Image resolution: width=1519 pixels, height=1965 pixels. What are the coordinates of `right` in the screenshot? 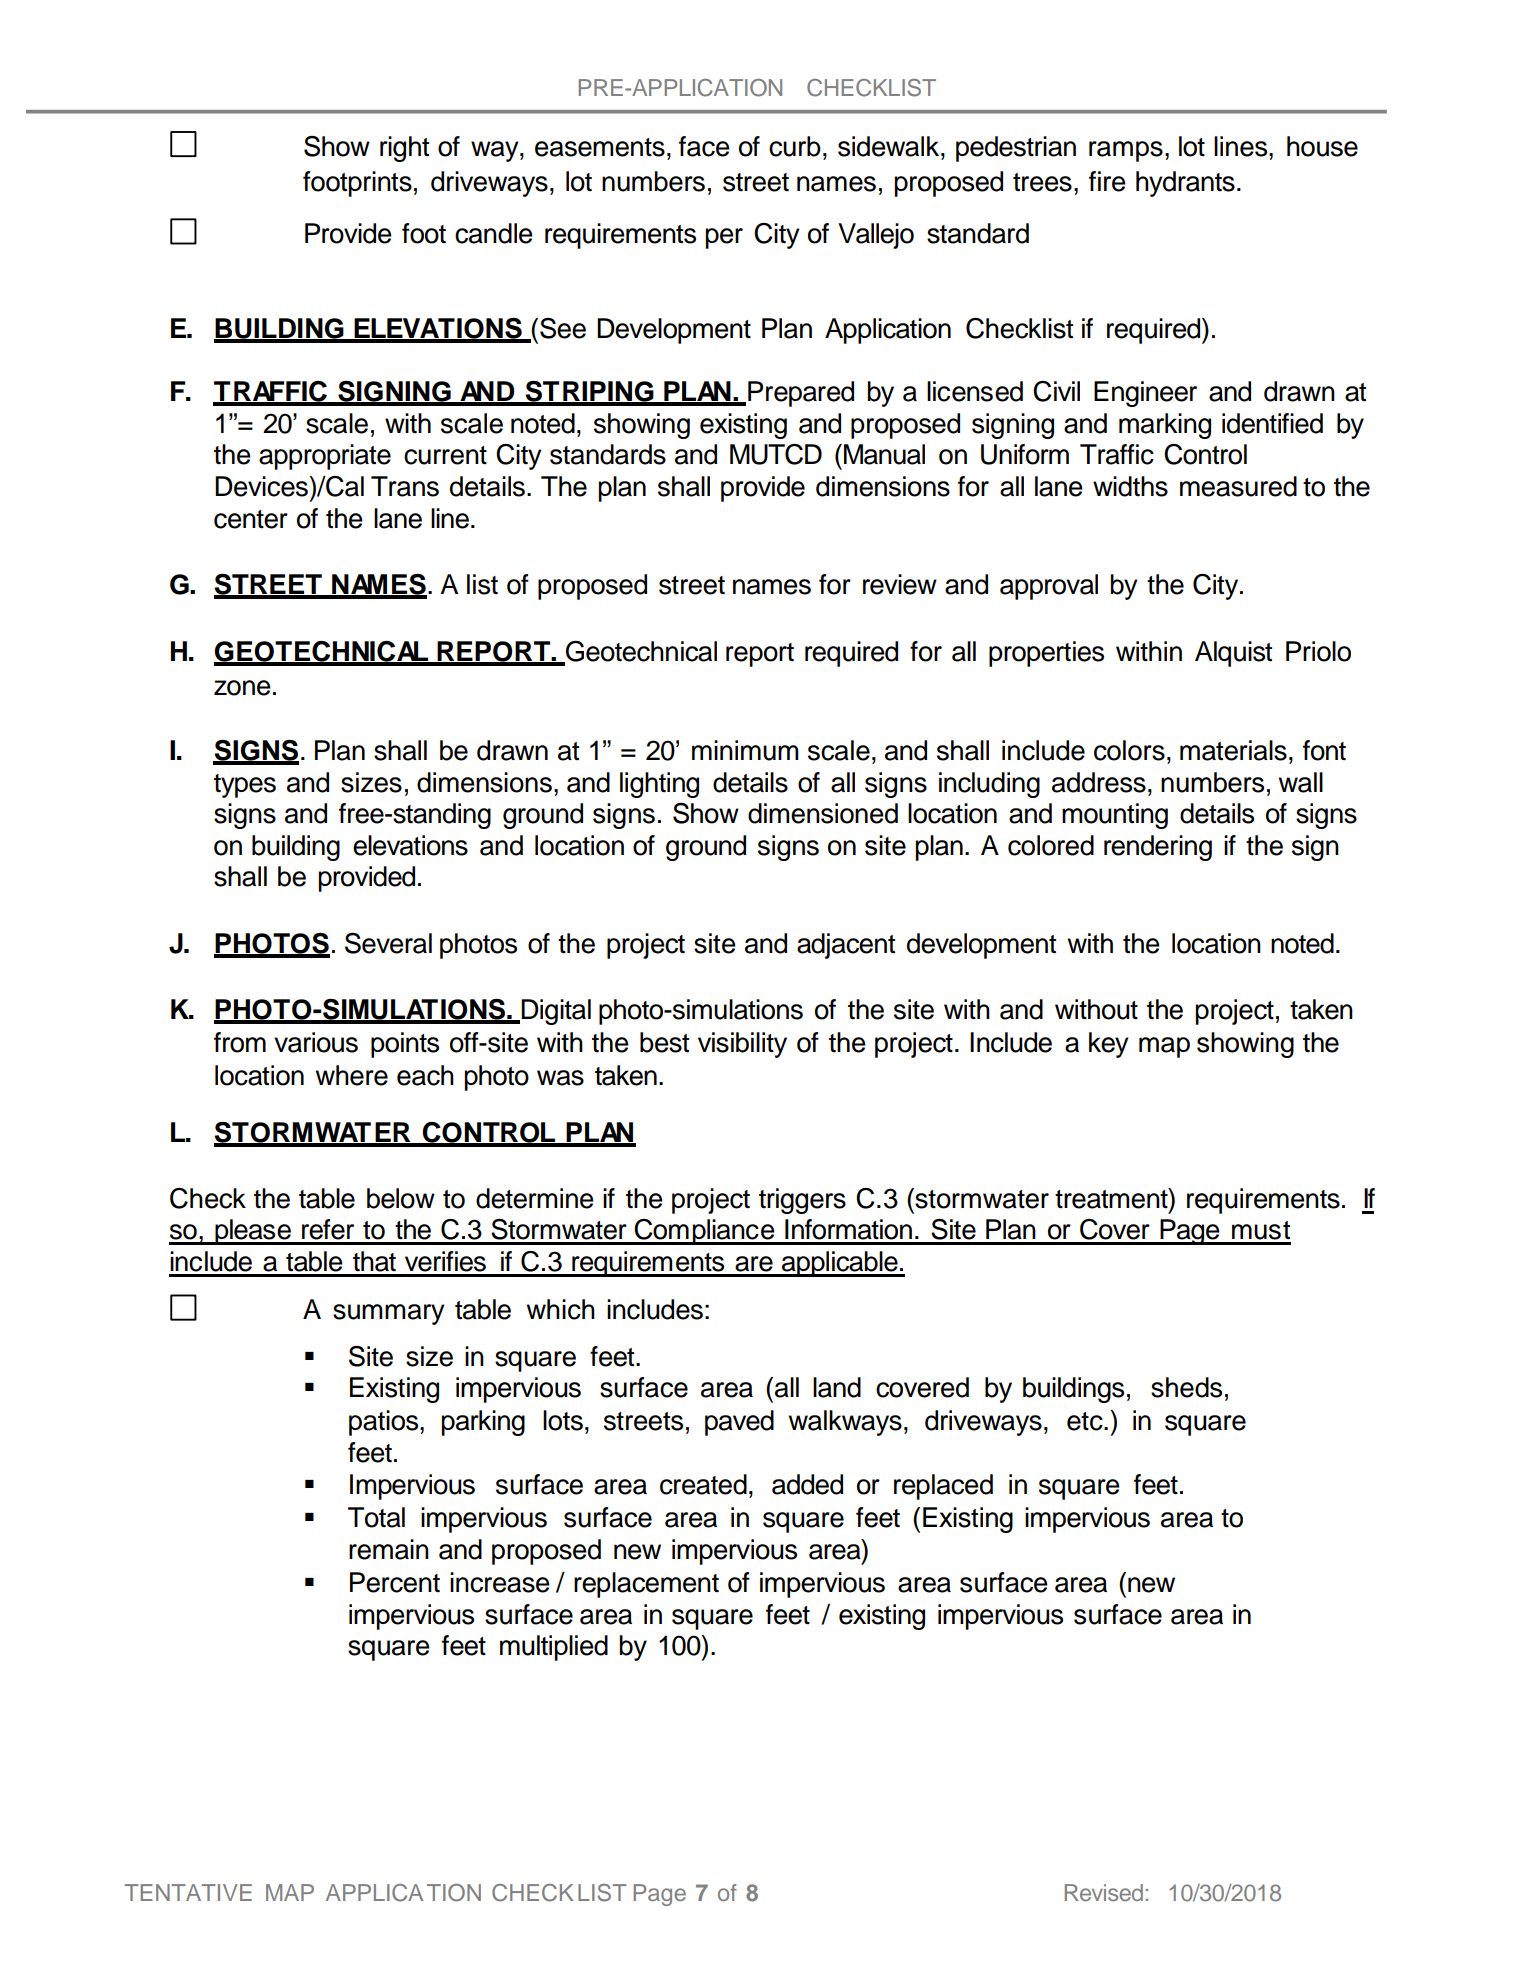 It's located at (404, 149).
